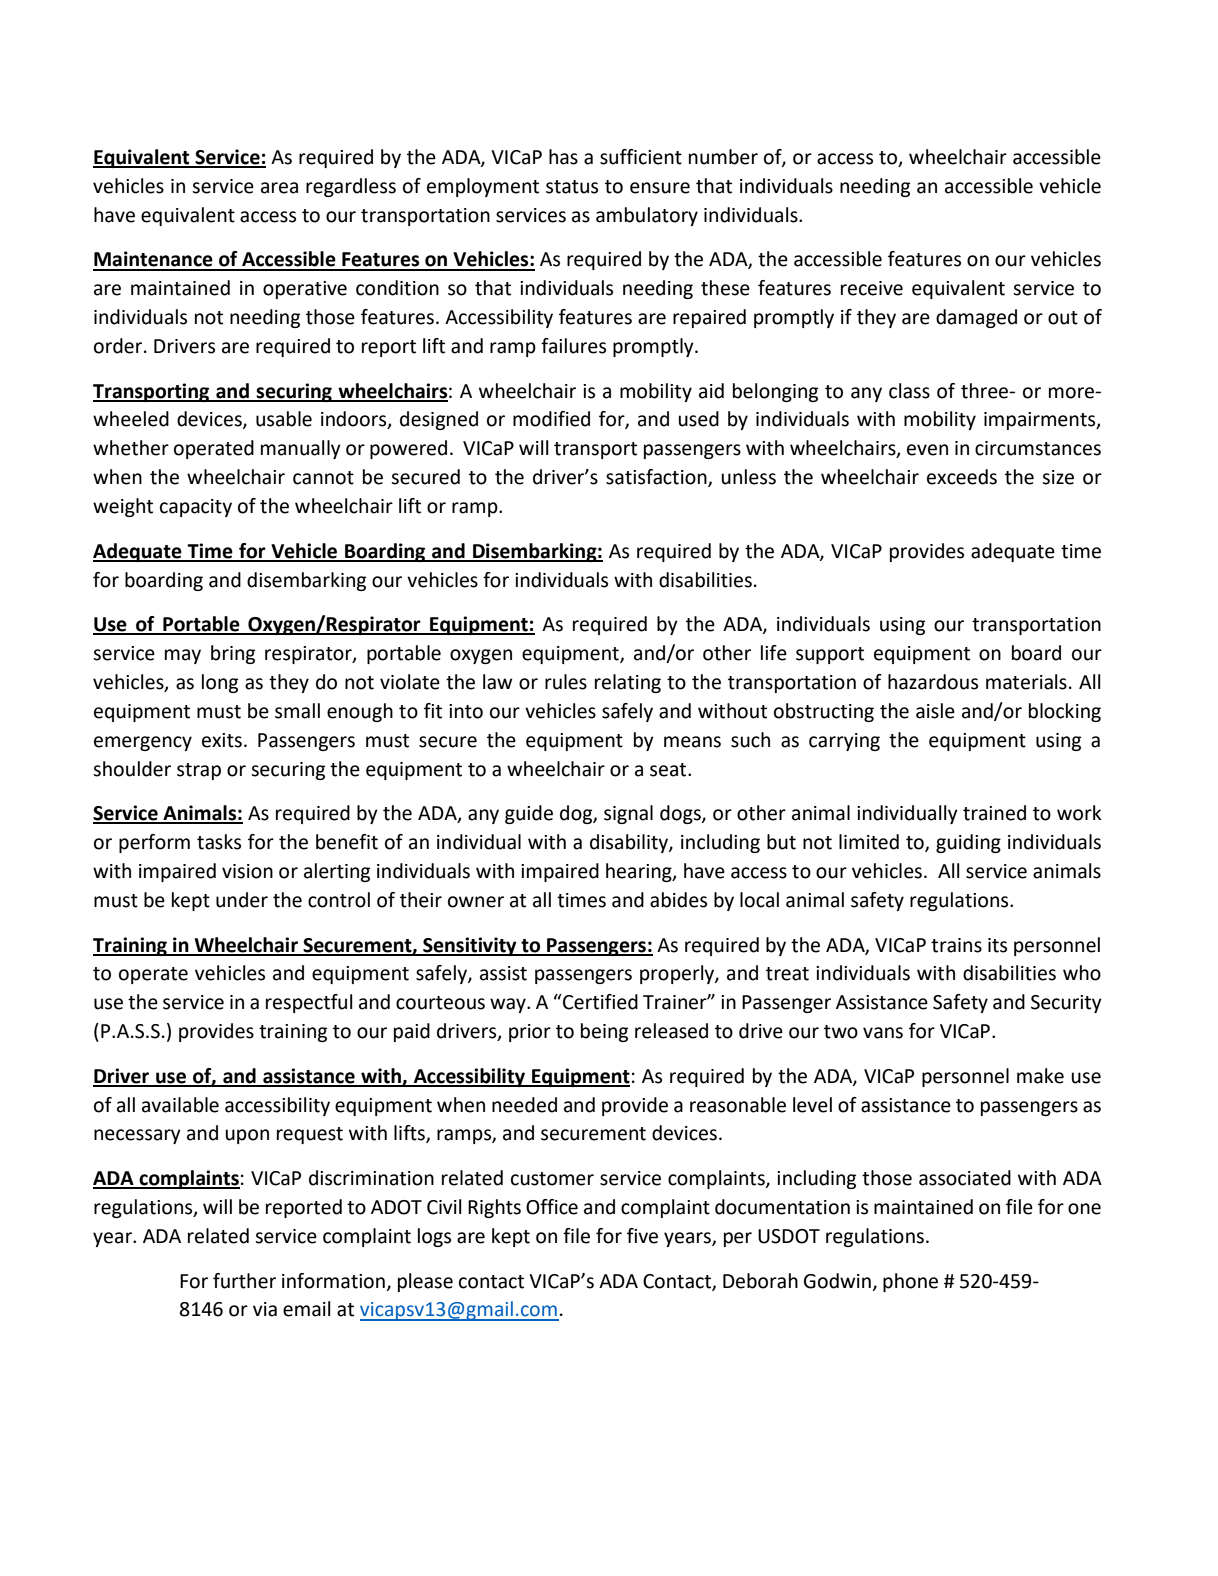 This screenshot has height=1576, width=1218. What do you see at coordinates (244, 1281) in the screenshot?
I see `further` at bounding box center [244, 1281].
